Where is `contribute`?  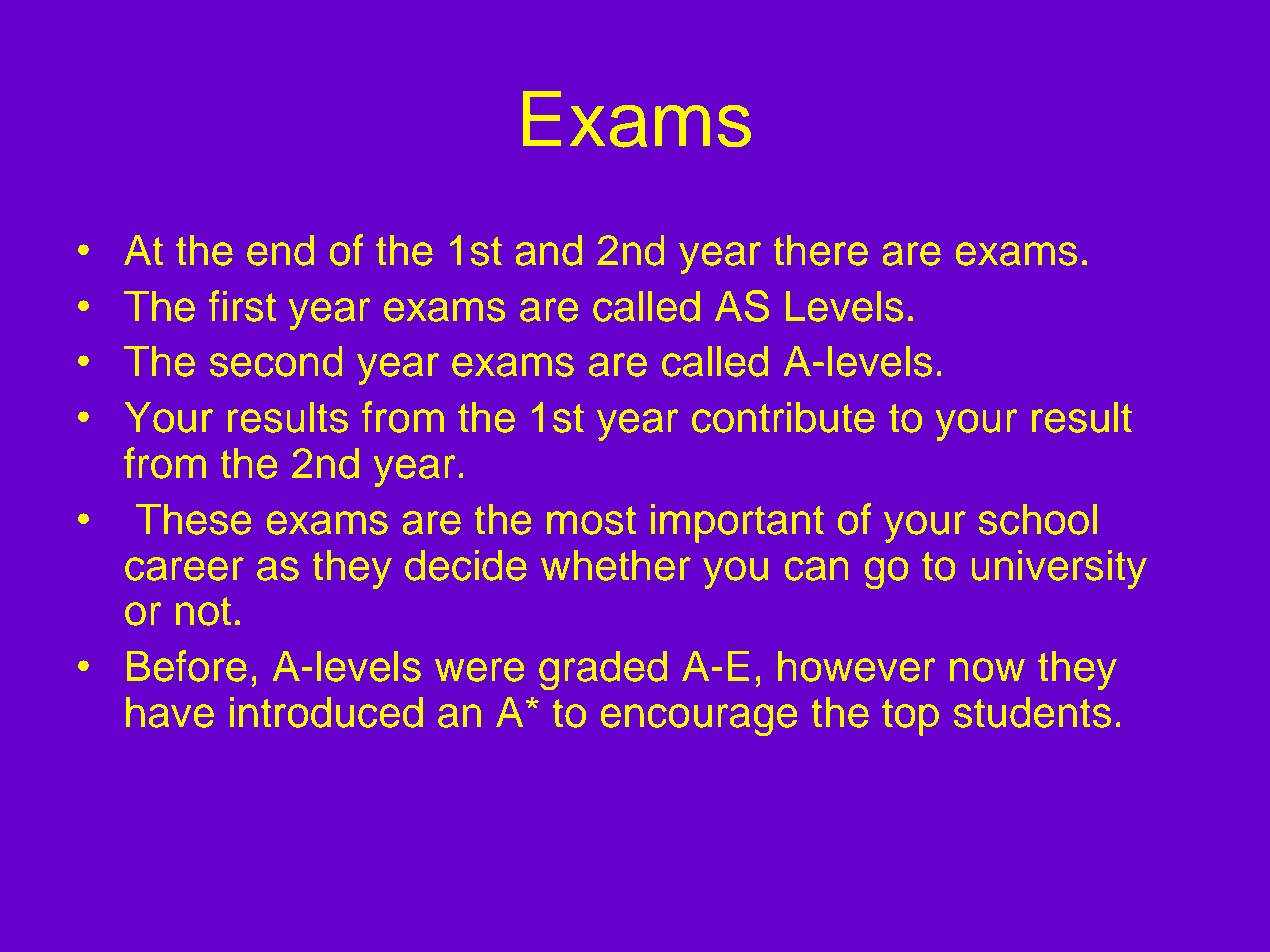
contribute is located at coordinates (783, 417).
